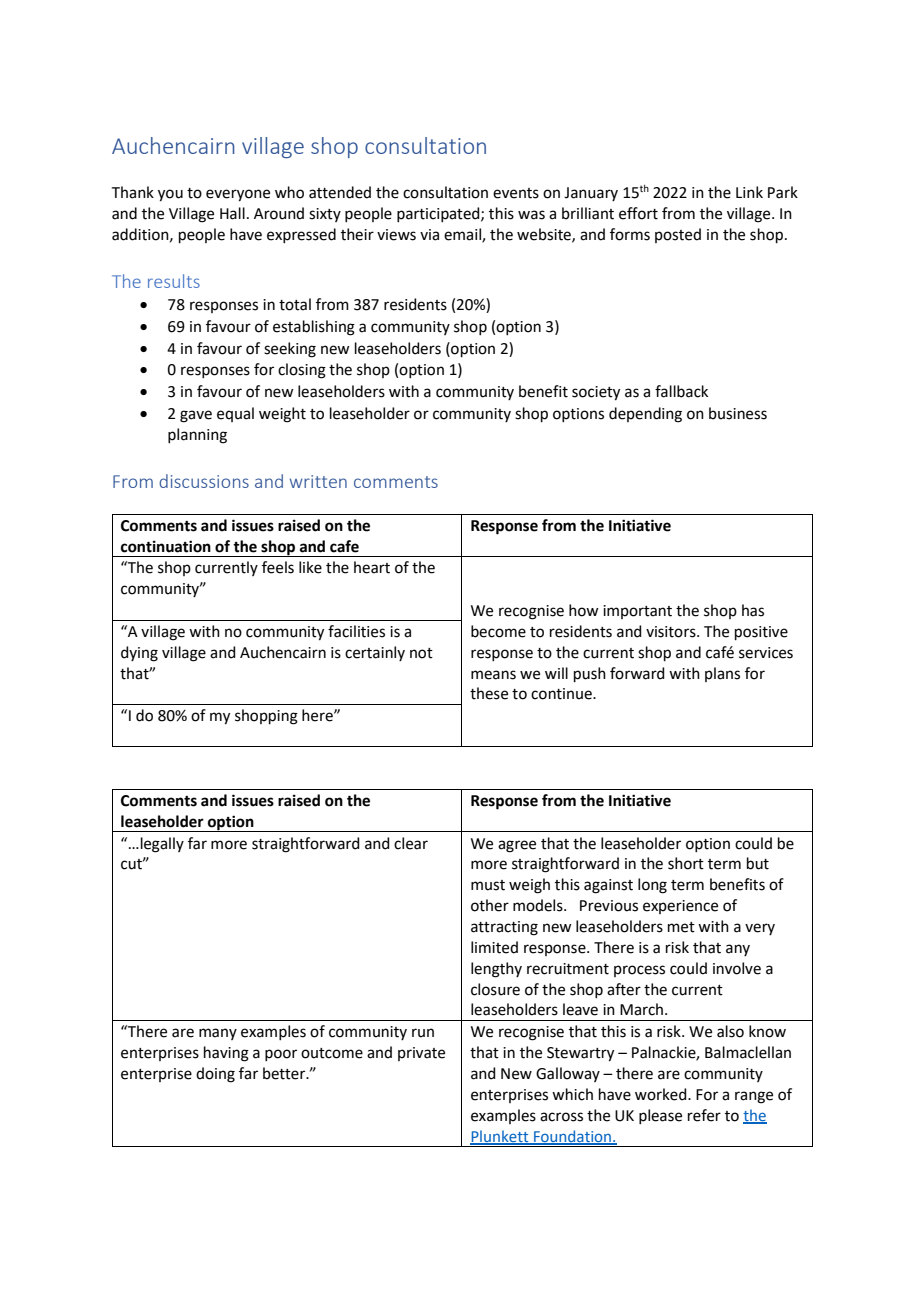 Image resolution: width=924 pixels, height=1308 pixels. What do you see at coordinates (722, 674) in the document?
I see `plans` at bounding box center [722, 674].
